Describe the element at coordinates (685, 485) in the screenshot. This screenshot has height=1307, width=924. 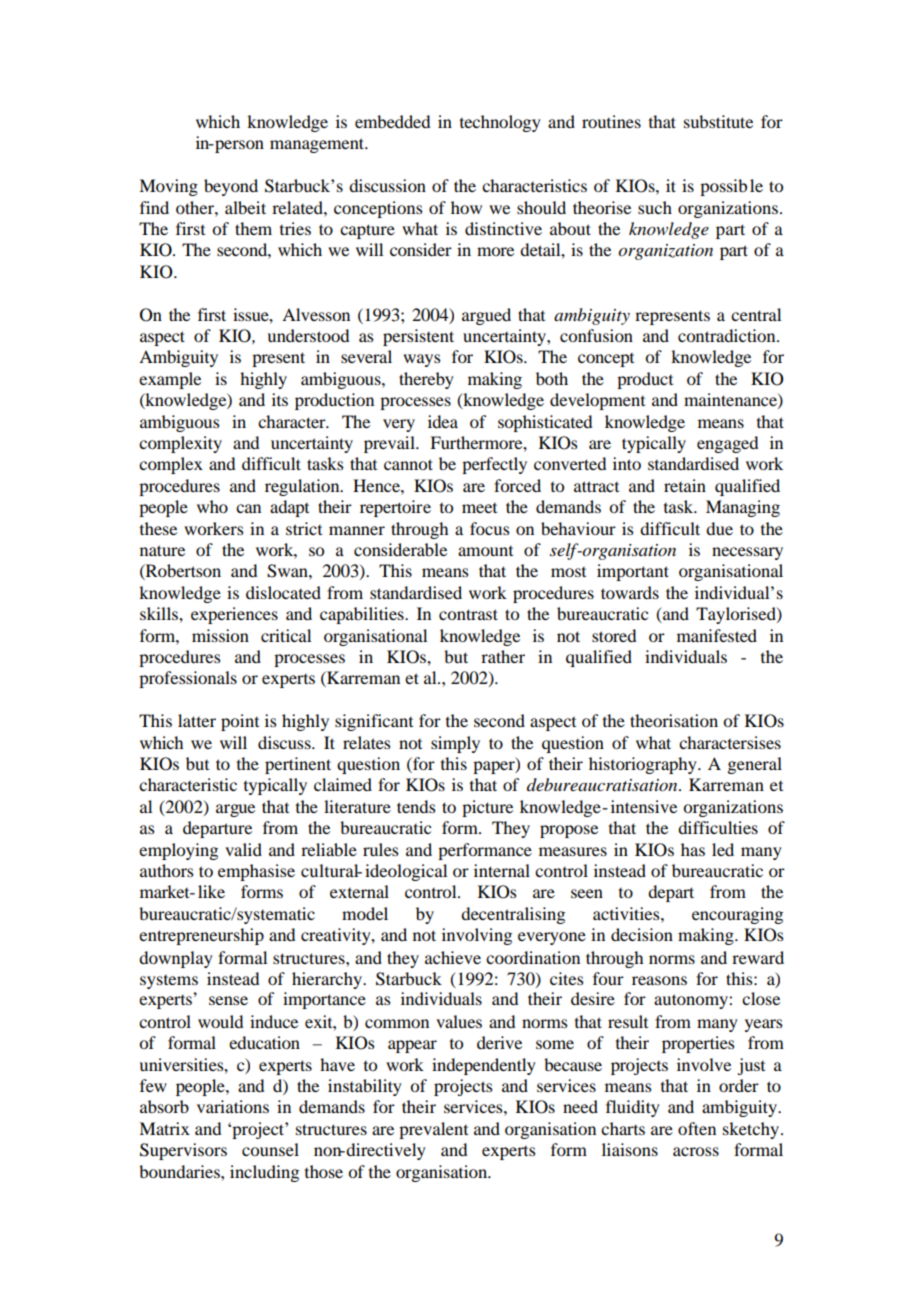
I see `retain` at that location.
